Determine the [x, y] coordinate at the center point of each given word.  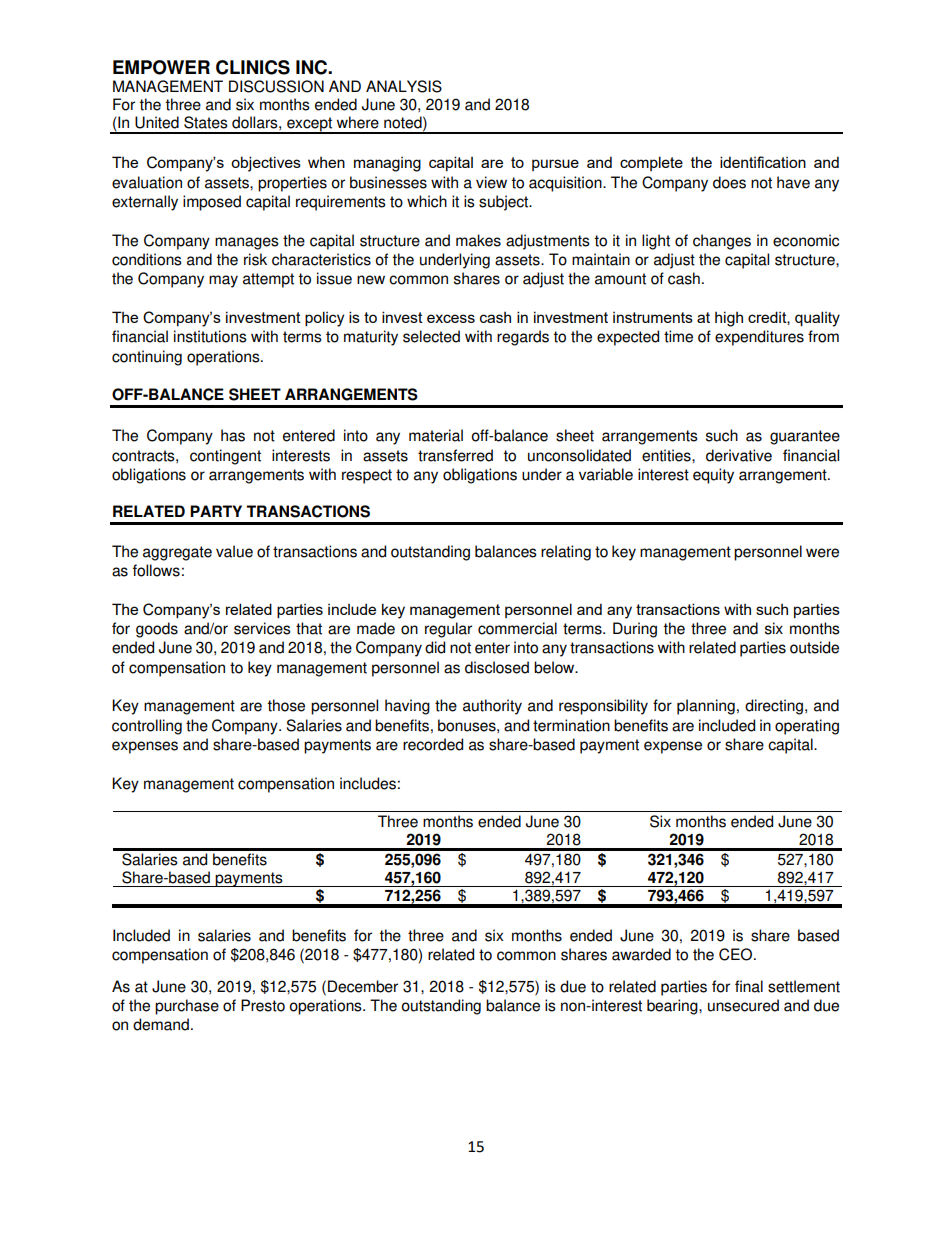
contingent [225, 457]
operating [807, 727]
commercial [517, 628]
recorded [433, 744]
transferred [455, 455]
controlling [147, 727]
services [262, 628]
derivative [739, 455]
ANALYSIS [404, 86]
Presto [263, 1005]
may [223, 281]
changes [722, 242]
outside [814, 647]
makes [478, 240]
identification [763, 162]
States [206, 122]
